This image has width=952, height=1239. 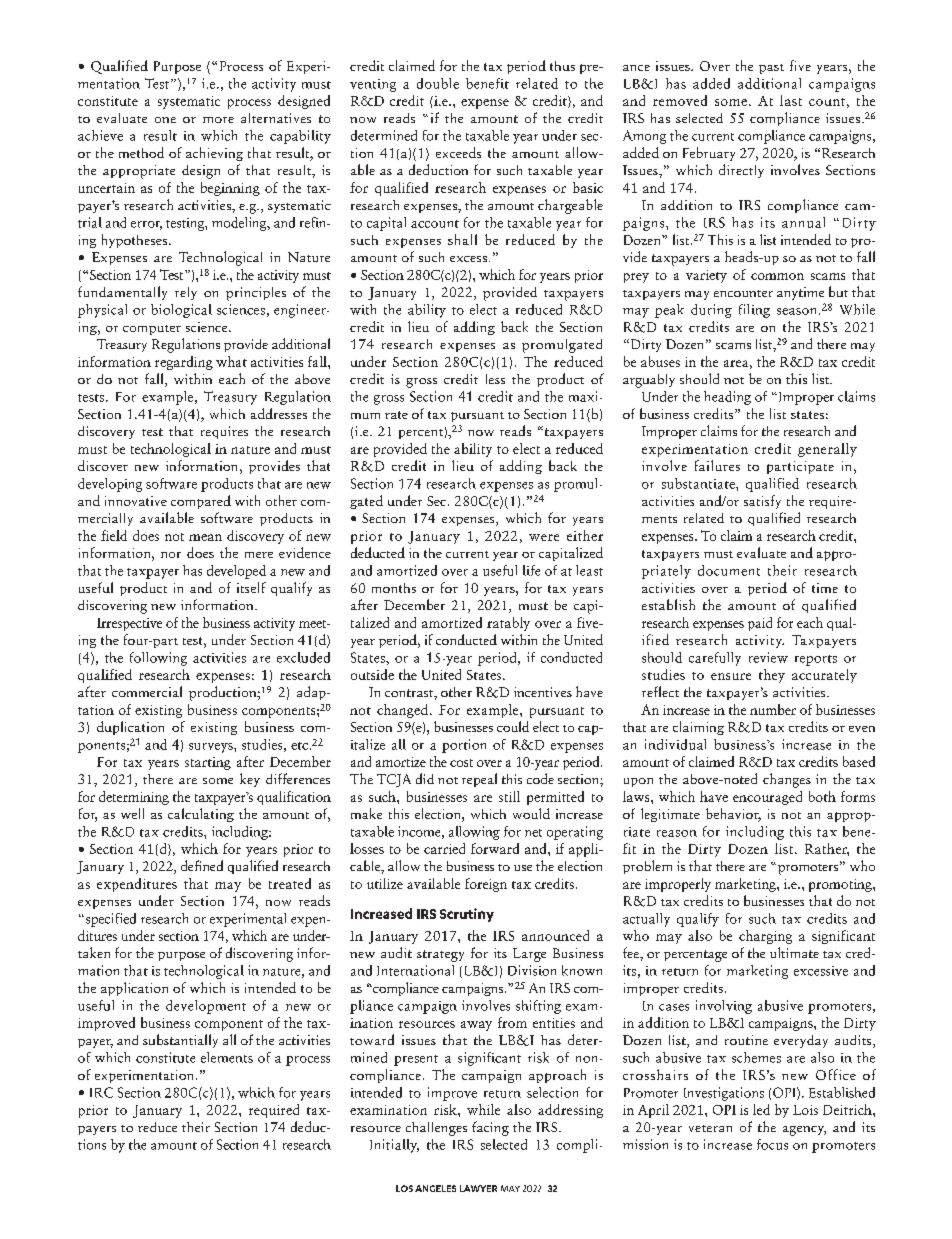 I want to click on more, so click(x=218, y=120).
